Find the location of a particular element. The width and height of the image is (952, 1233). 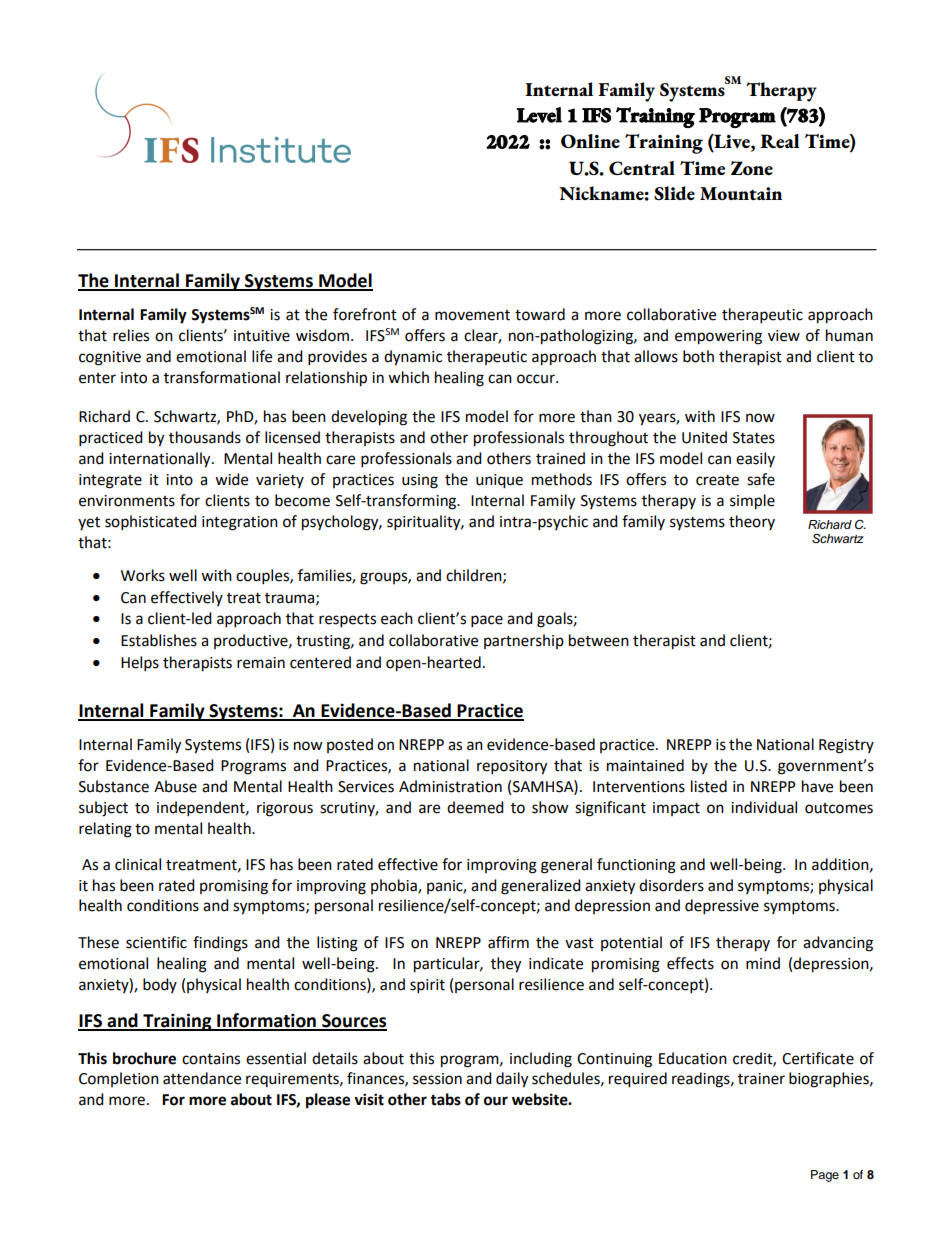

individual is located at coordinates (764, 807).
